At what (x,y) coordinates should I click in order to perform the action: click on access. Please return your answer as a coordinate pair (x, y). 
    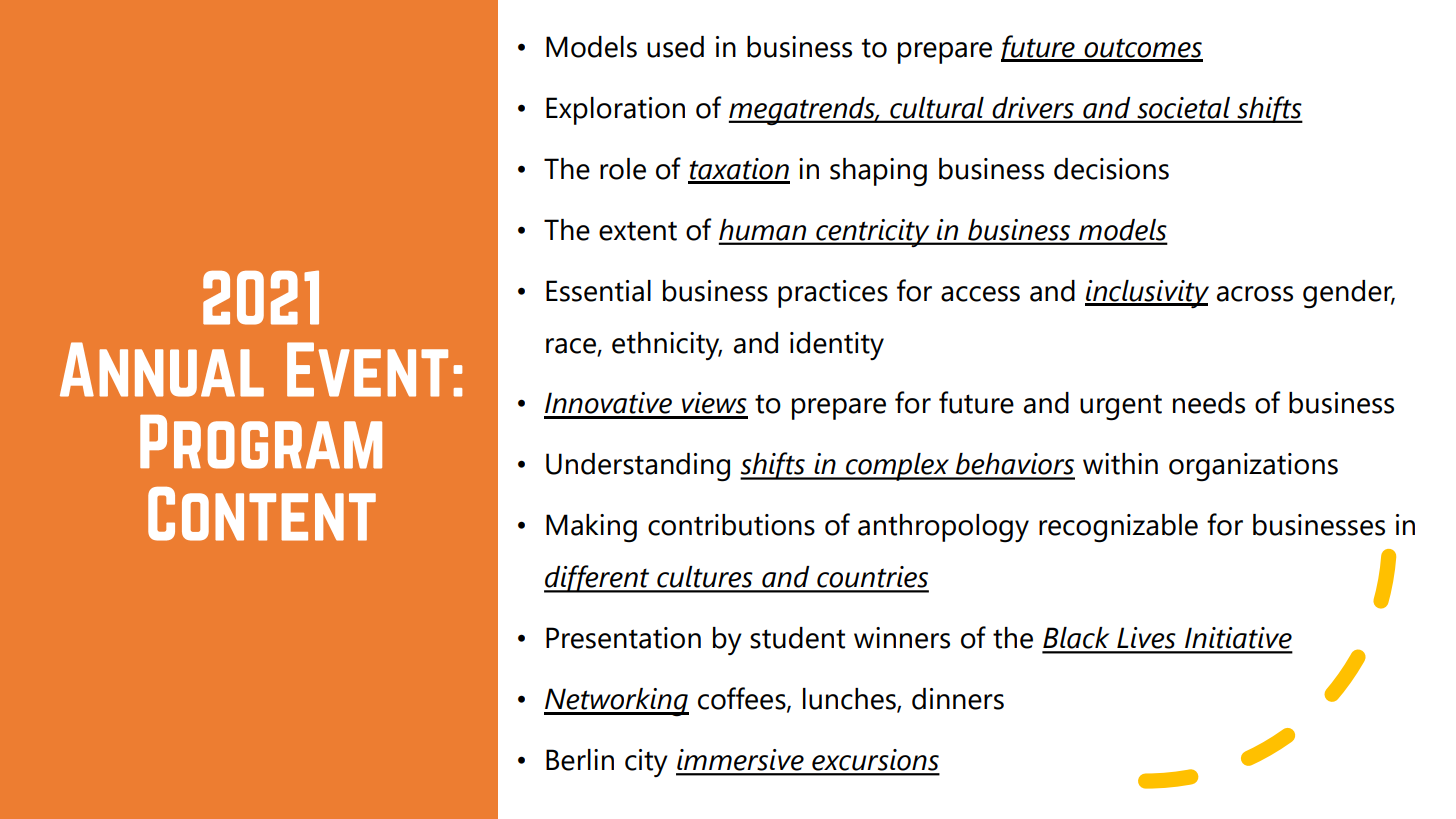
    Looking at the image, I should click on (980, 294).
